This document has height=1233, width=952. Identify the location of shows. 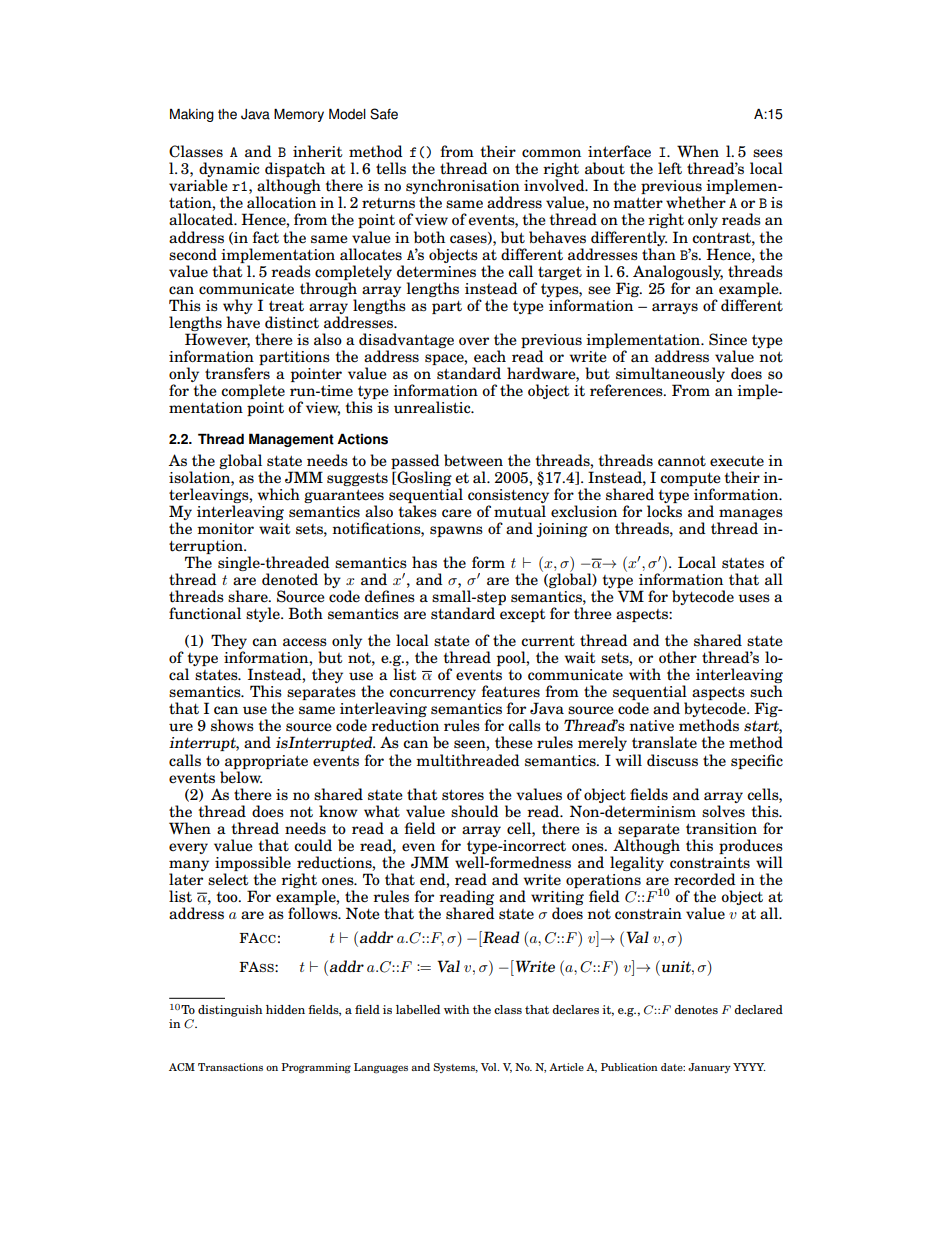
(232, 725).
